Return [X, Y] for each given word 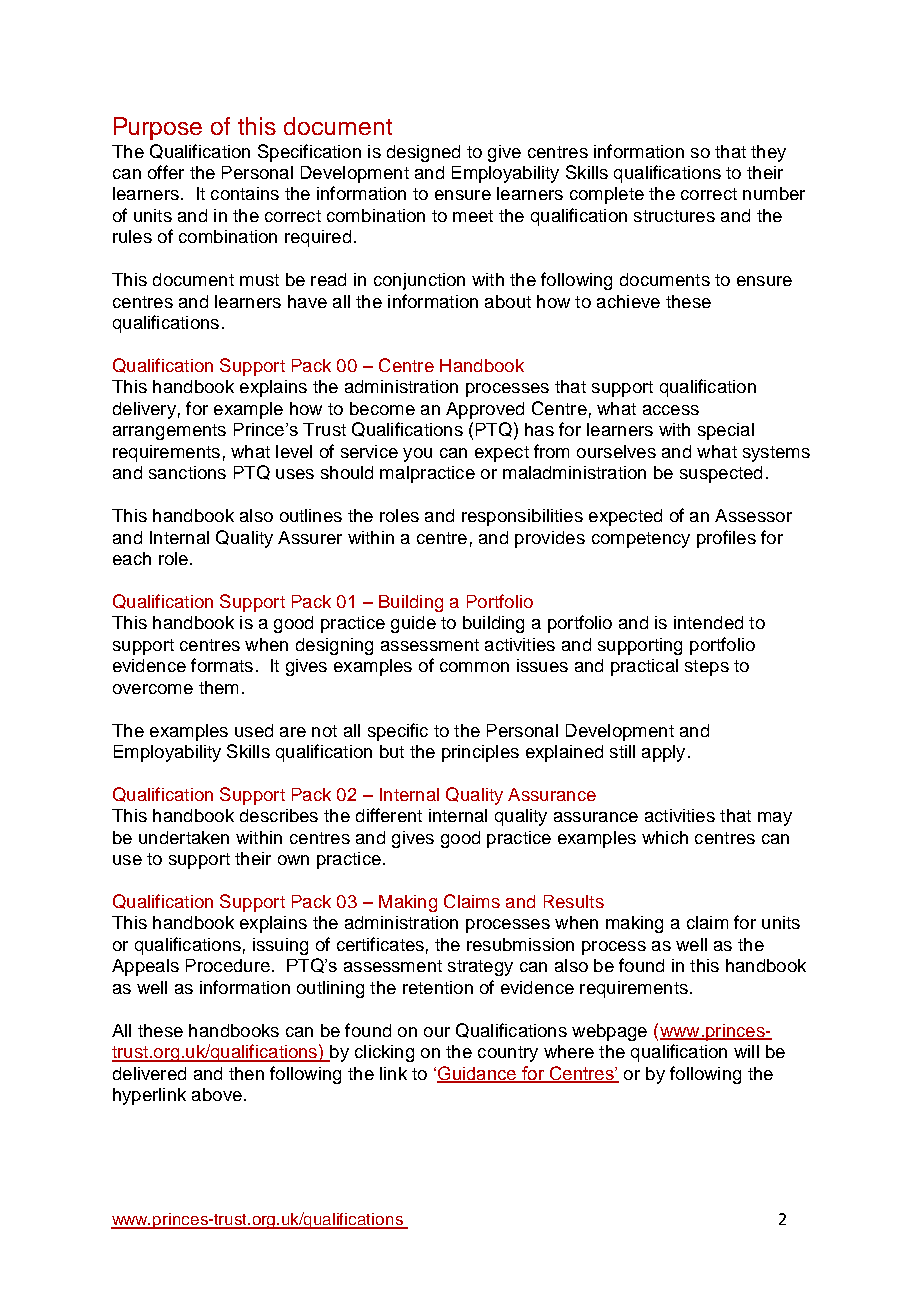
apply [663, 753]
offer [166, 172]
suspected [721, 474]
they [768, 153]
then [246, 1073]
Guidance [478, 1074]
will [746, 1051]
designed [423, 153]
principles [480, 753]
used [254, 730]
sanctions [187, 472]
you [417, 455]
